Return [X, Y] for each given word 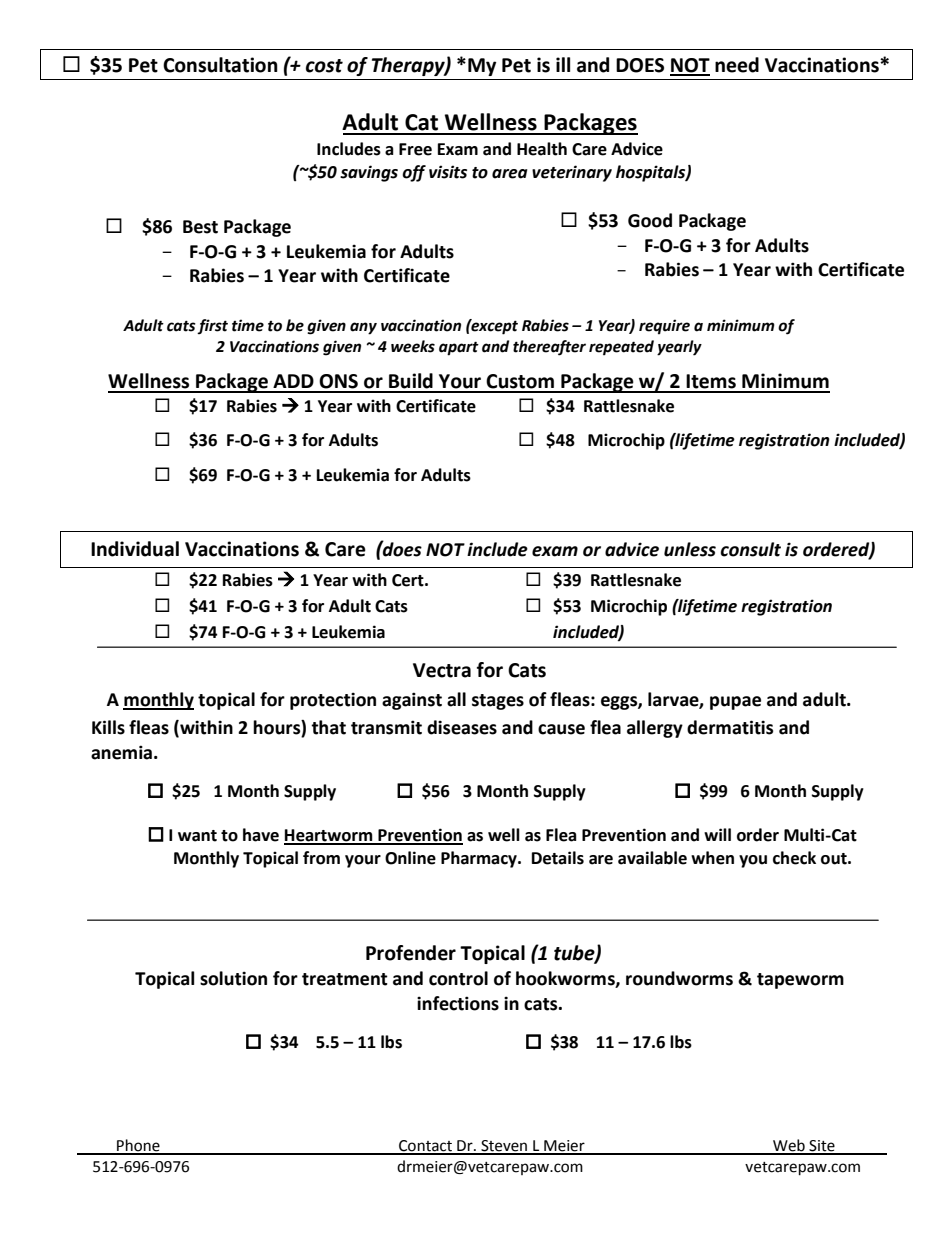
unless [690, 549]
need [737, 65]
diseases [462, 727]
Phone [138, 1146]
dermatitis [730, 727]
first [212, 326]
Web [789, 1146]
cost [324, 66]
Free [415, 149]
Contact [425, 1147]
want [197, 836]
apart [459, 348]
